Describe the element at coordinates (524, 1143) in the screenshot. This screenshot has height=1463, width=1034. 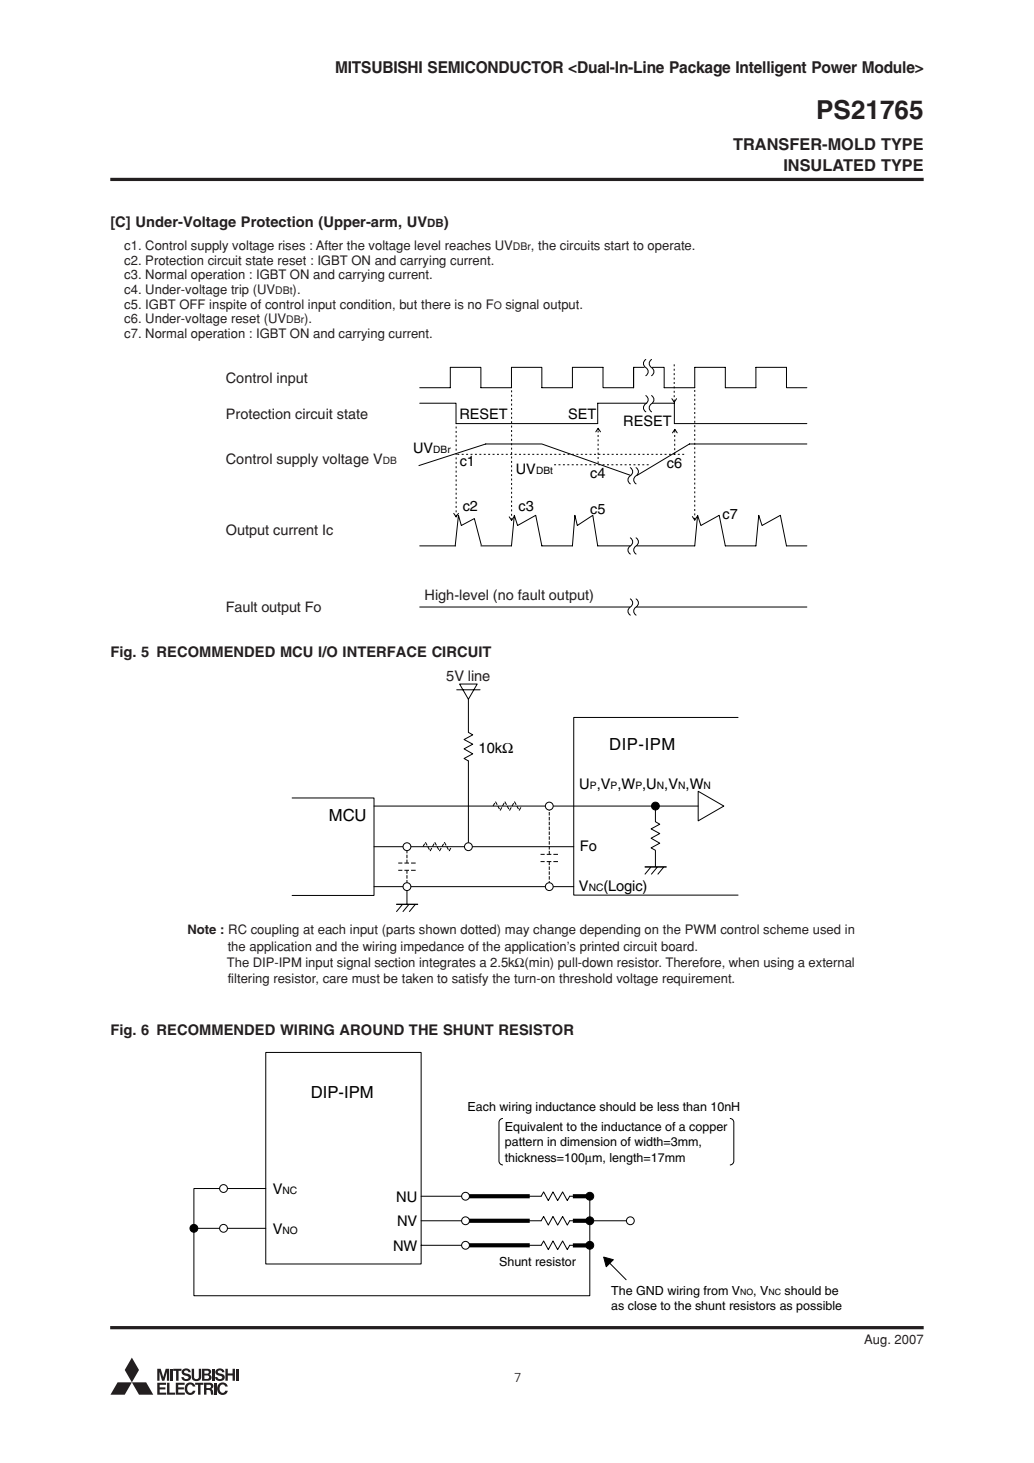
I see `pattern` at that location.
